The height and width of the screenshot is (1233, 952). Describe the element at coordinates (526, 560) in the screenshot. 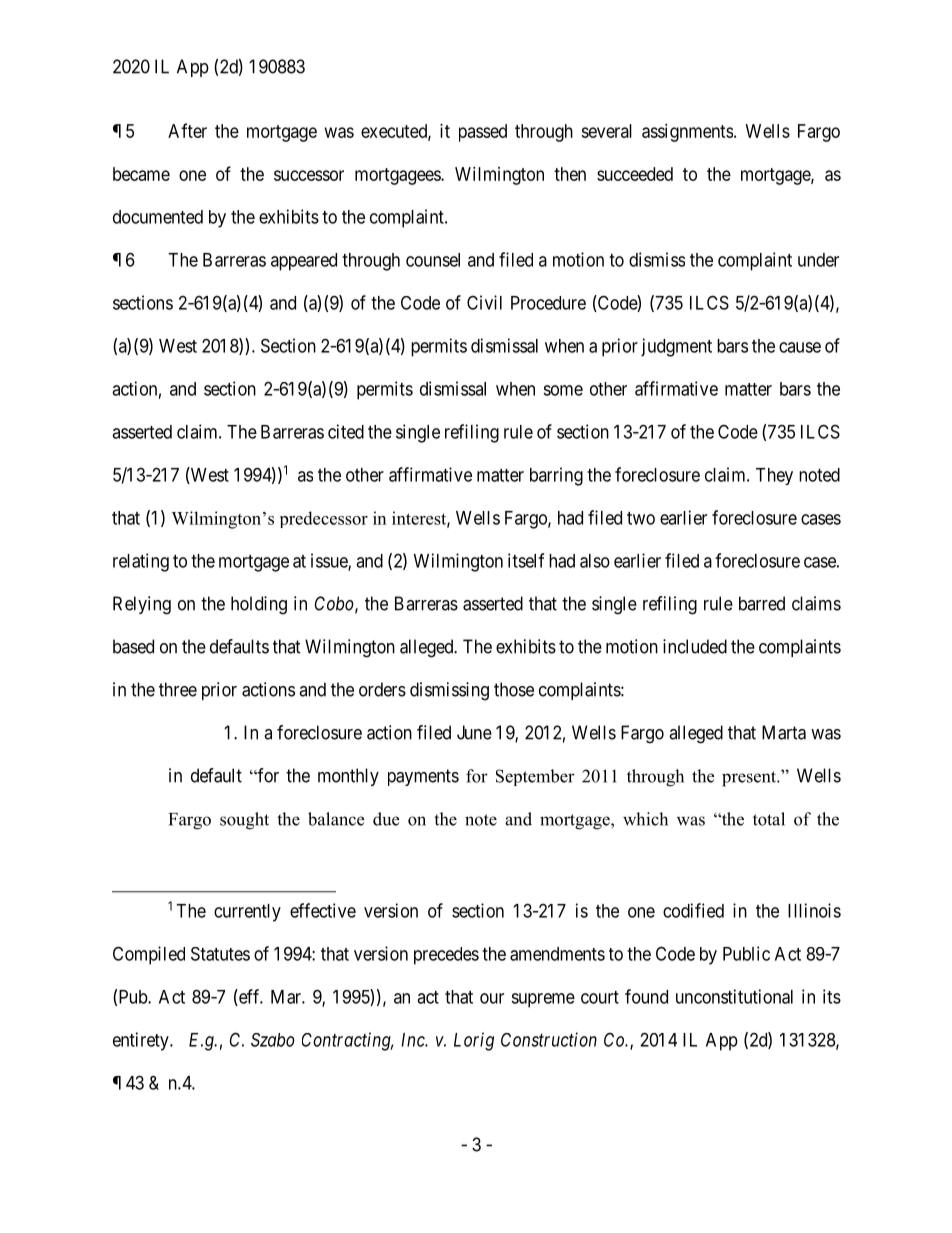

I see `itself` at that location.
